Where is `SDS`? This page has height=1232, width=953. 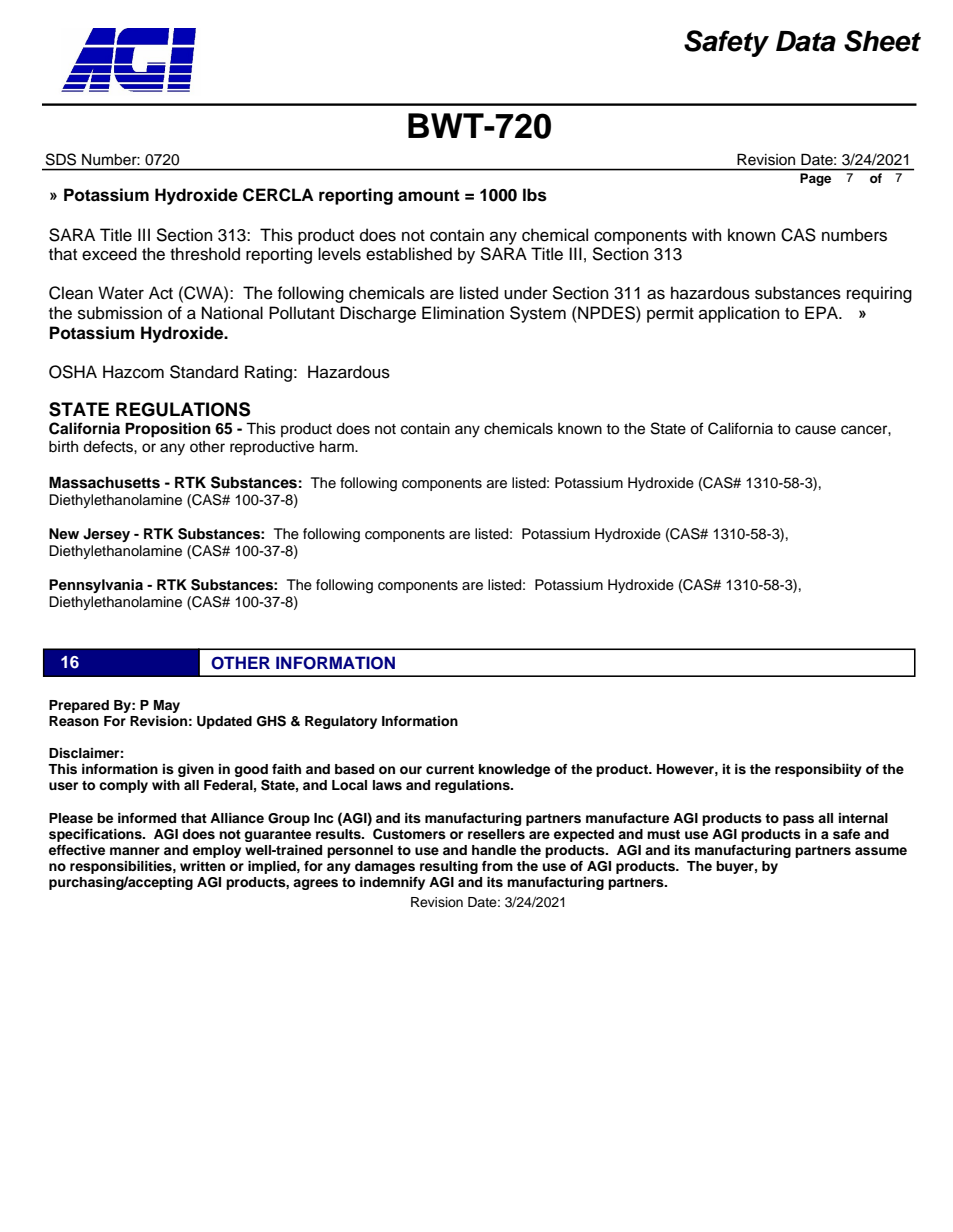 SDS is located at coordinates (61, 159).
